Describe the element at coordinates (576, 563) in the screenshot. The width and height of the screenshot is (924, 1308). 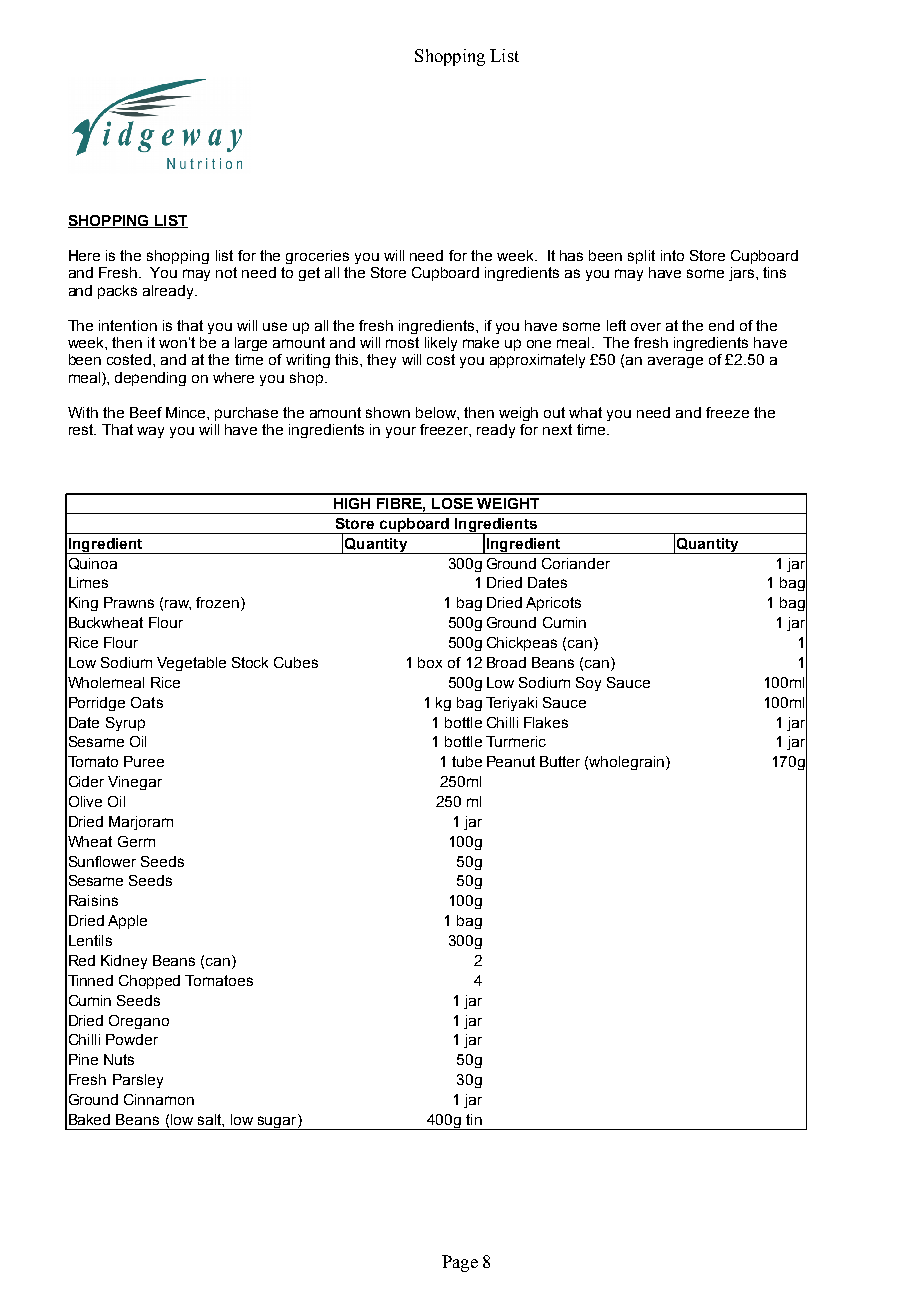
I see `Coriander` at that location.
